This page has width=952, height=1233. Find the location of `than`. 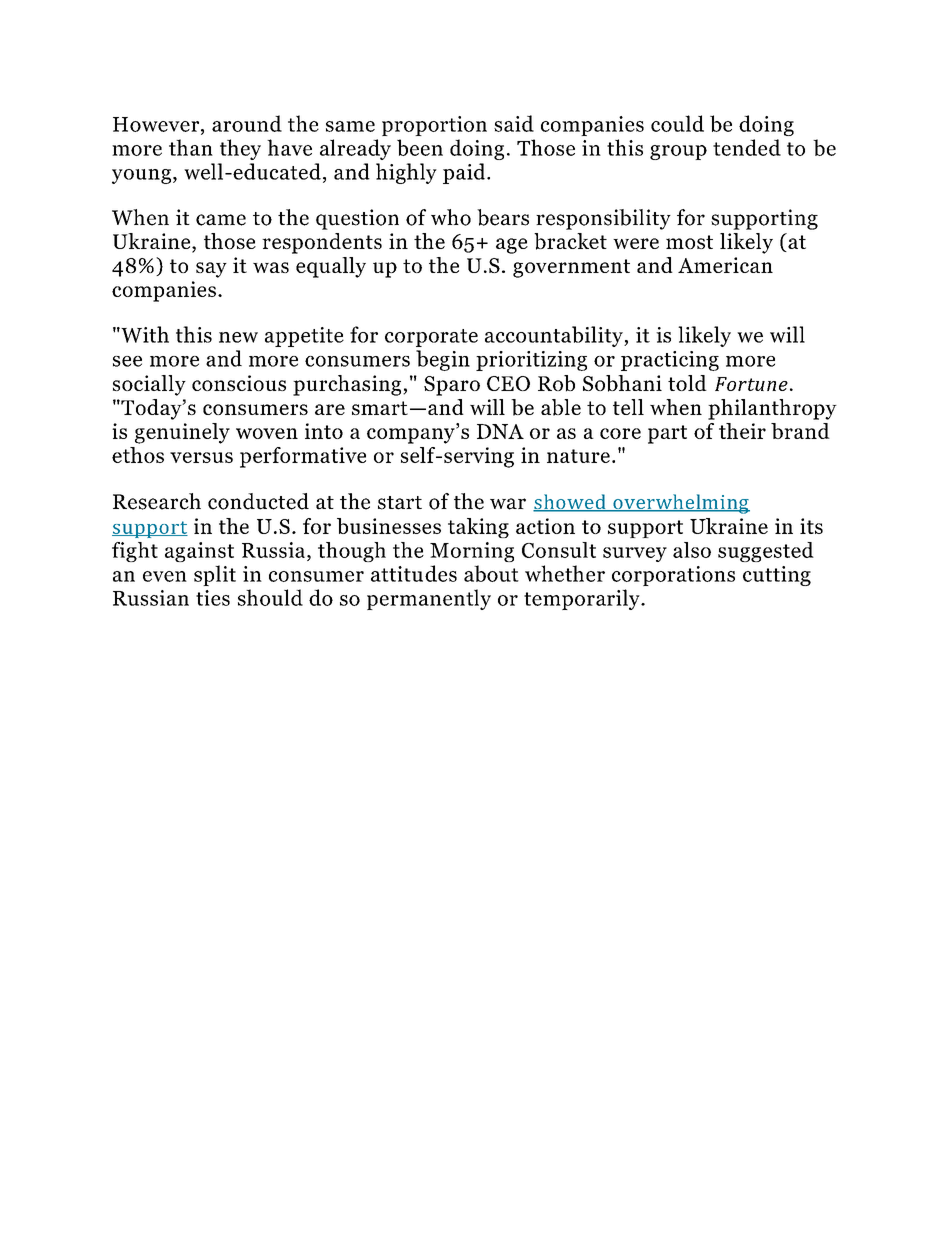

than is located at coordinates (191, 147).
